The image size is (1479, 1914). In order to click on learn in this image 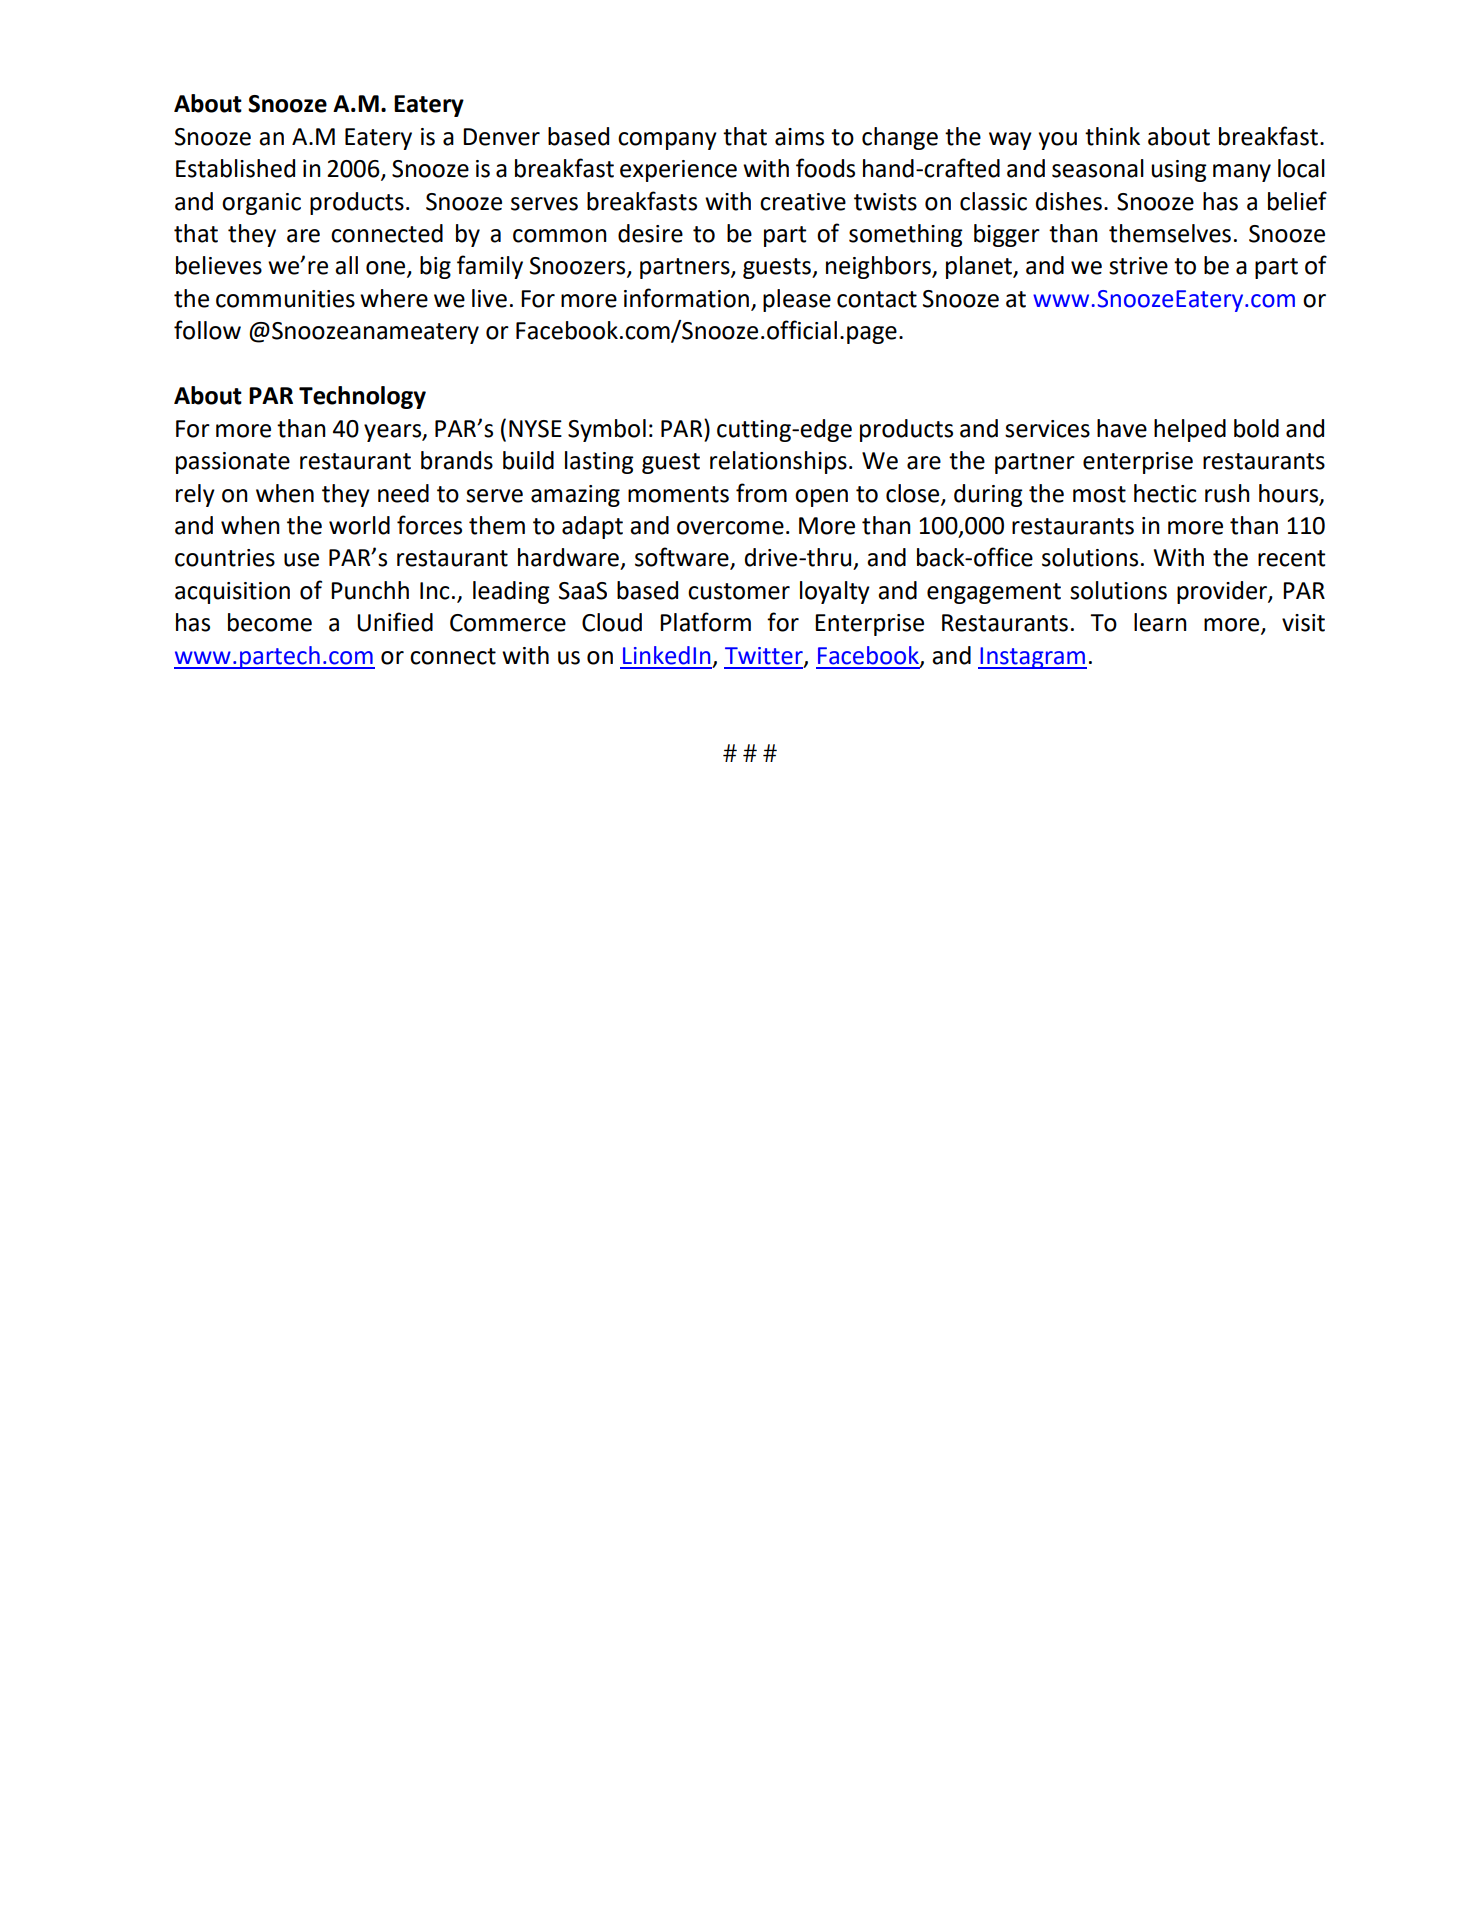, I will do `click(1160, 622)`.
